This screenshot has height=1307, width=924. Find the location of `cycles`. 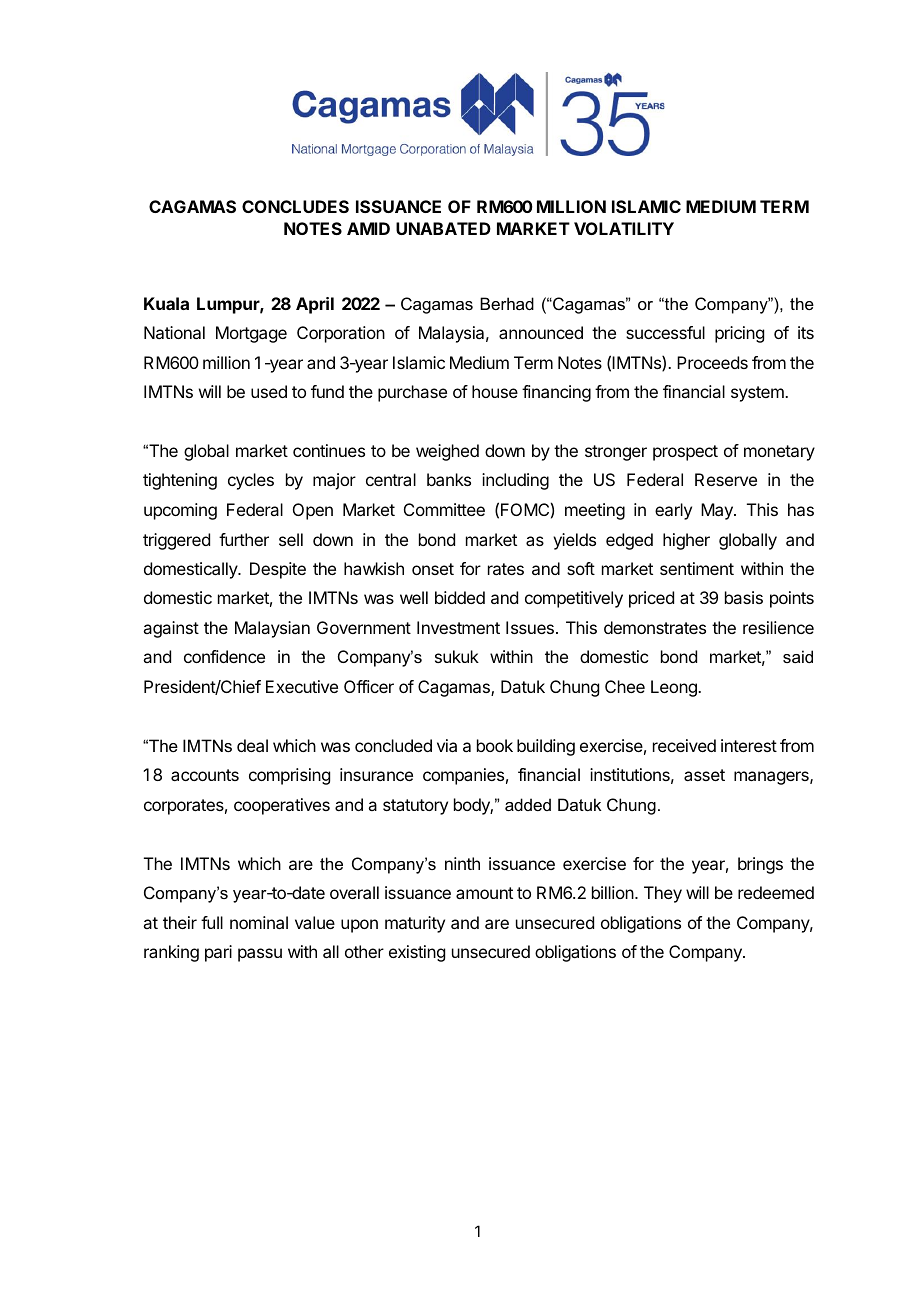

cycles is located at coordinates (251, 481).
